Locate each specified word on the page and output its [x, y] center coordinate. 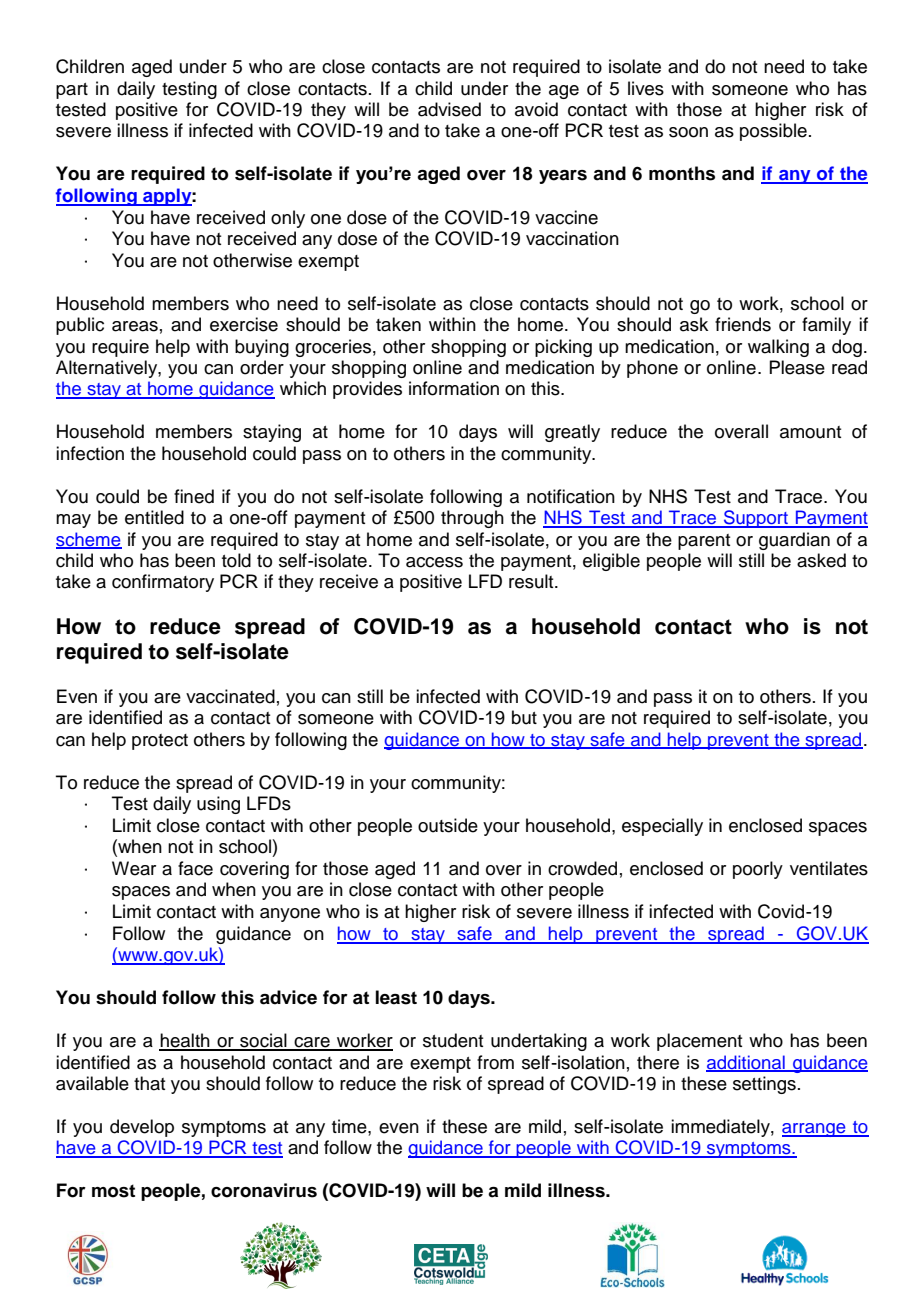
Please [797, 367]
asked [821, 560]
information [454, 388]
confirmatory [163, 583]
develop [142, 1128]
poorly [758, 870]
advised [449, 109]
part [72, 91]
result [532, 581]
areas [135, 326]
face [195, 868]
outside [448, 825]
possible [773, 132]
